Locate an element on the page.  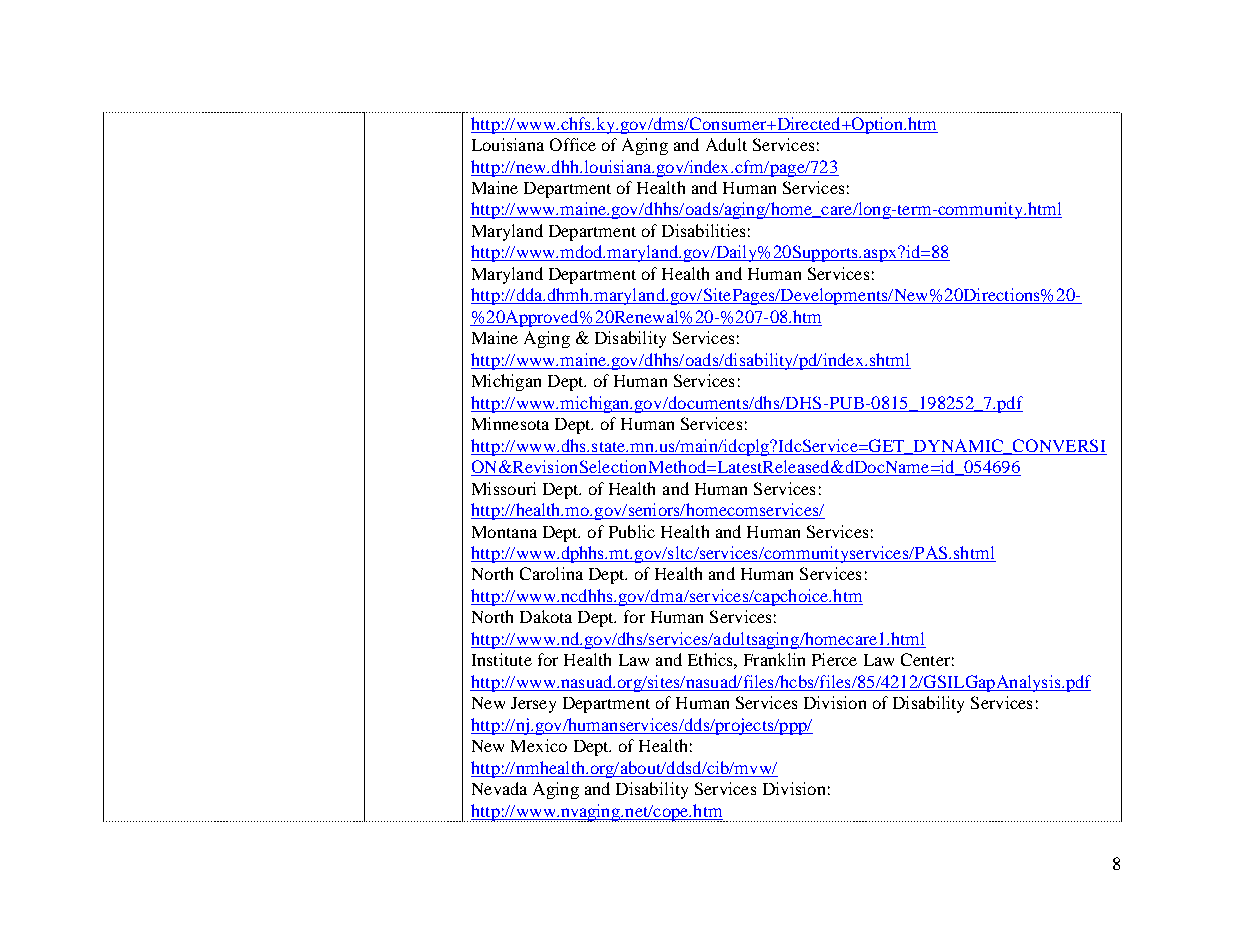
Missouri is located at coordinates (504, 488).
